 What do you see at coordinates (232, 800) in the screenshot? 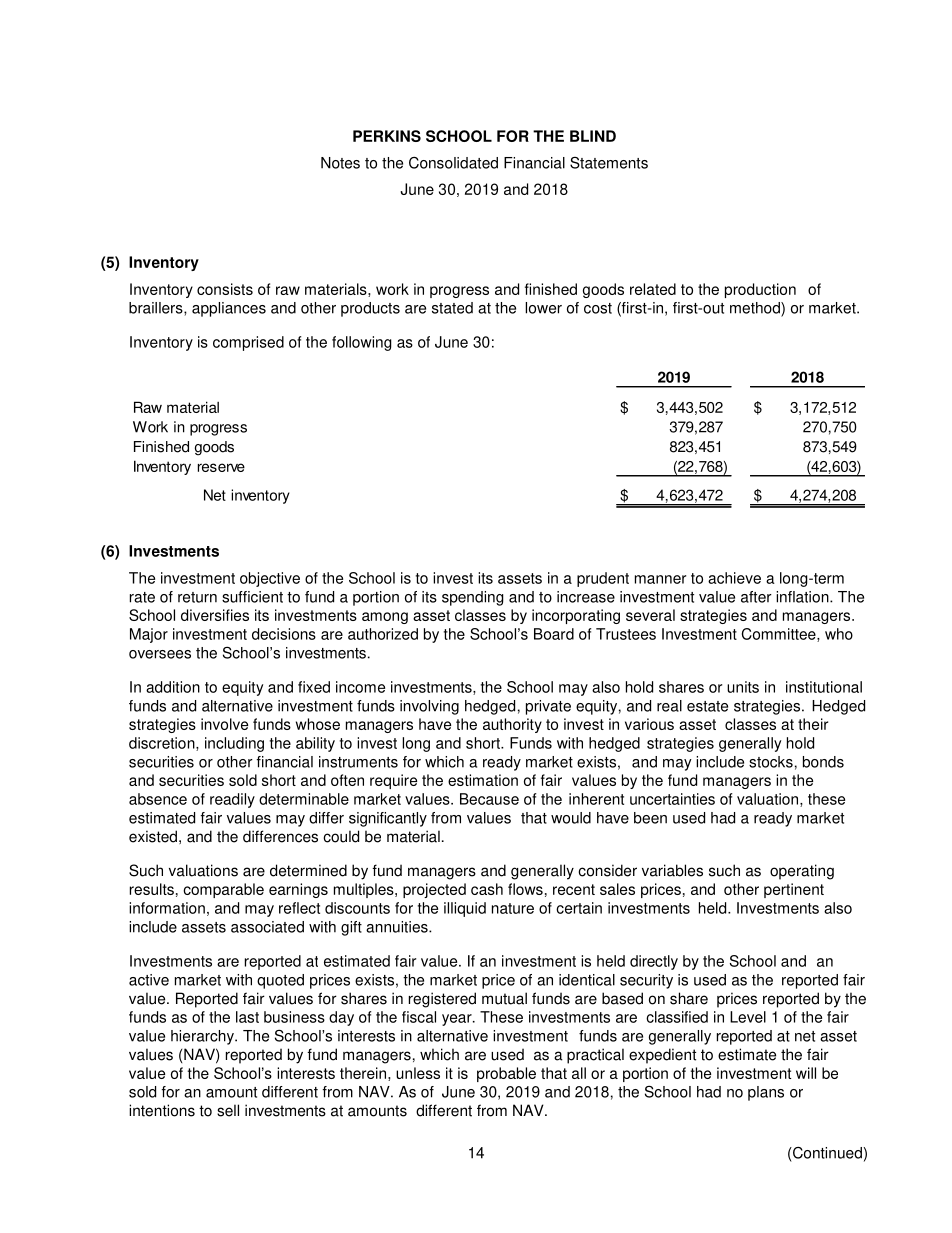
I see `readily` at bounding box center [232, 800].
